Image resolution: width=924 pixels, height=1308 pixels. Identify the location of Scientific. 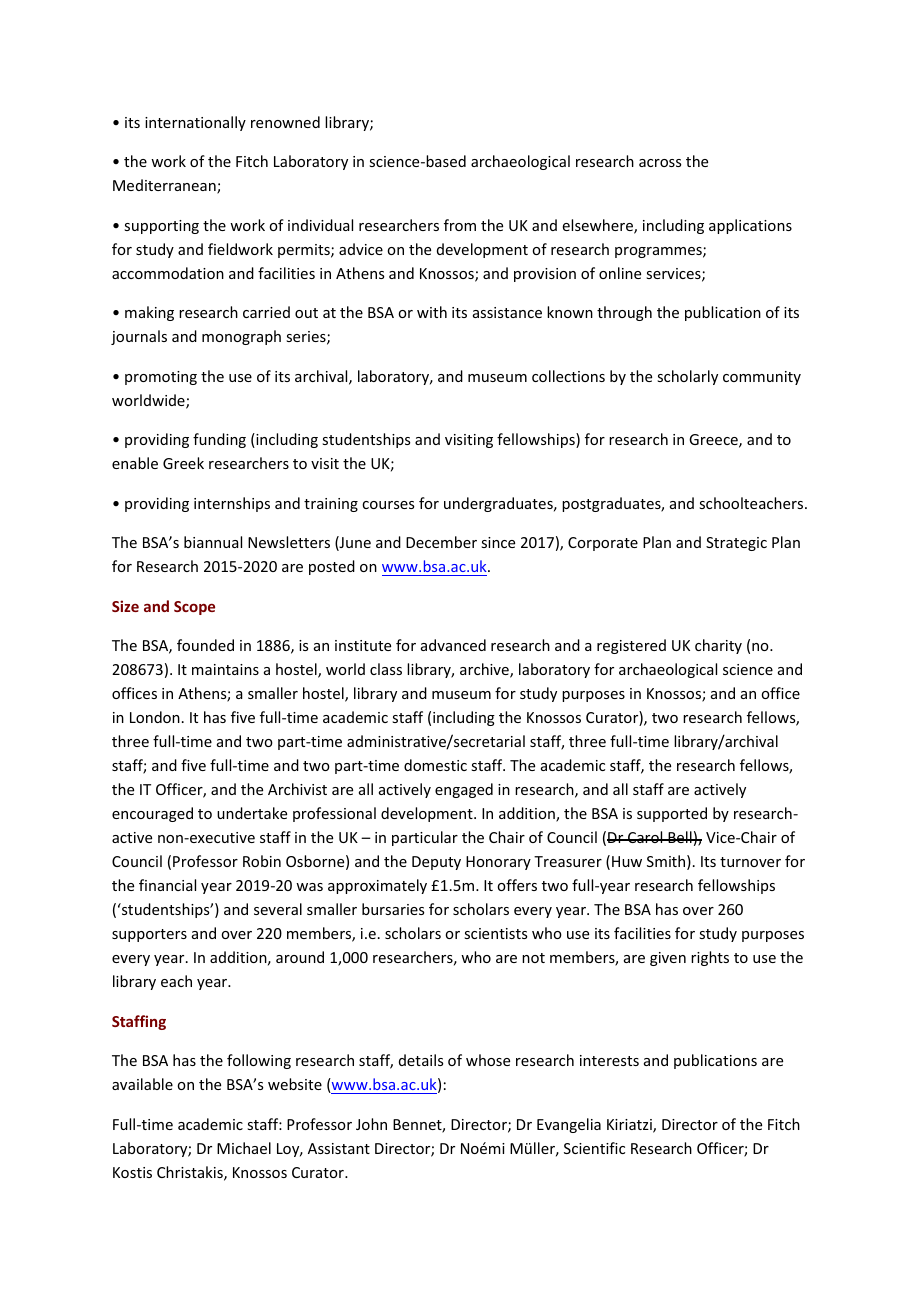
(594, 1148).
